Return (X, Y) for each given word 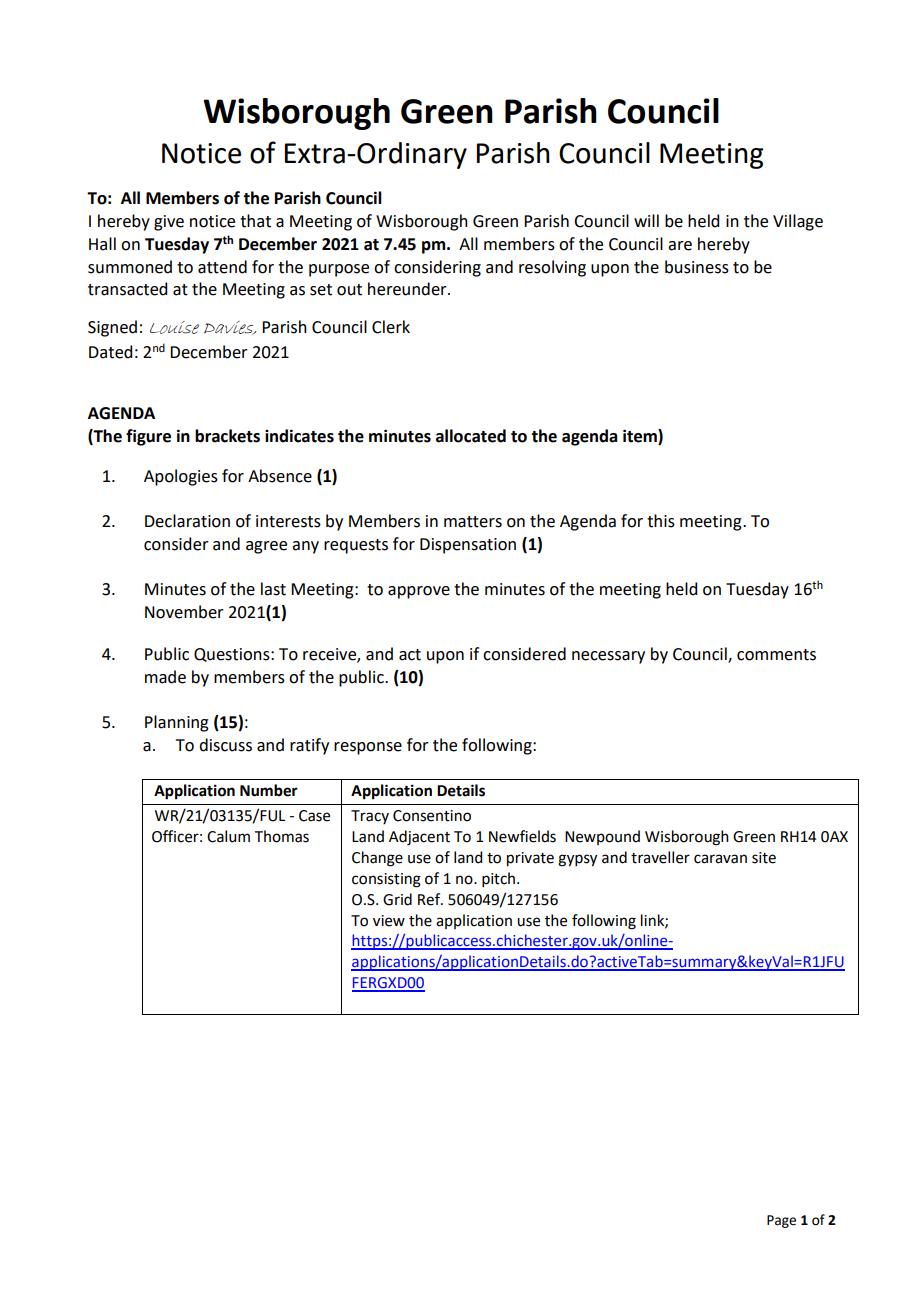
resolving (552, 268)
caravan (720, 859)
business (697, 267)
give (169, 223)
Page (781, 1221)
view (389, 921)
